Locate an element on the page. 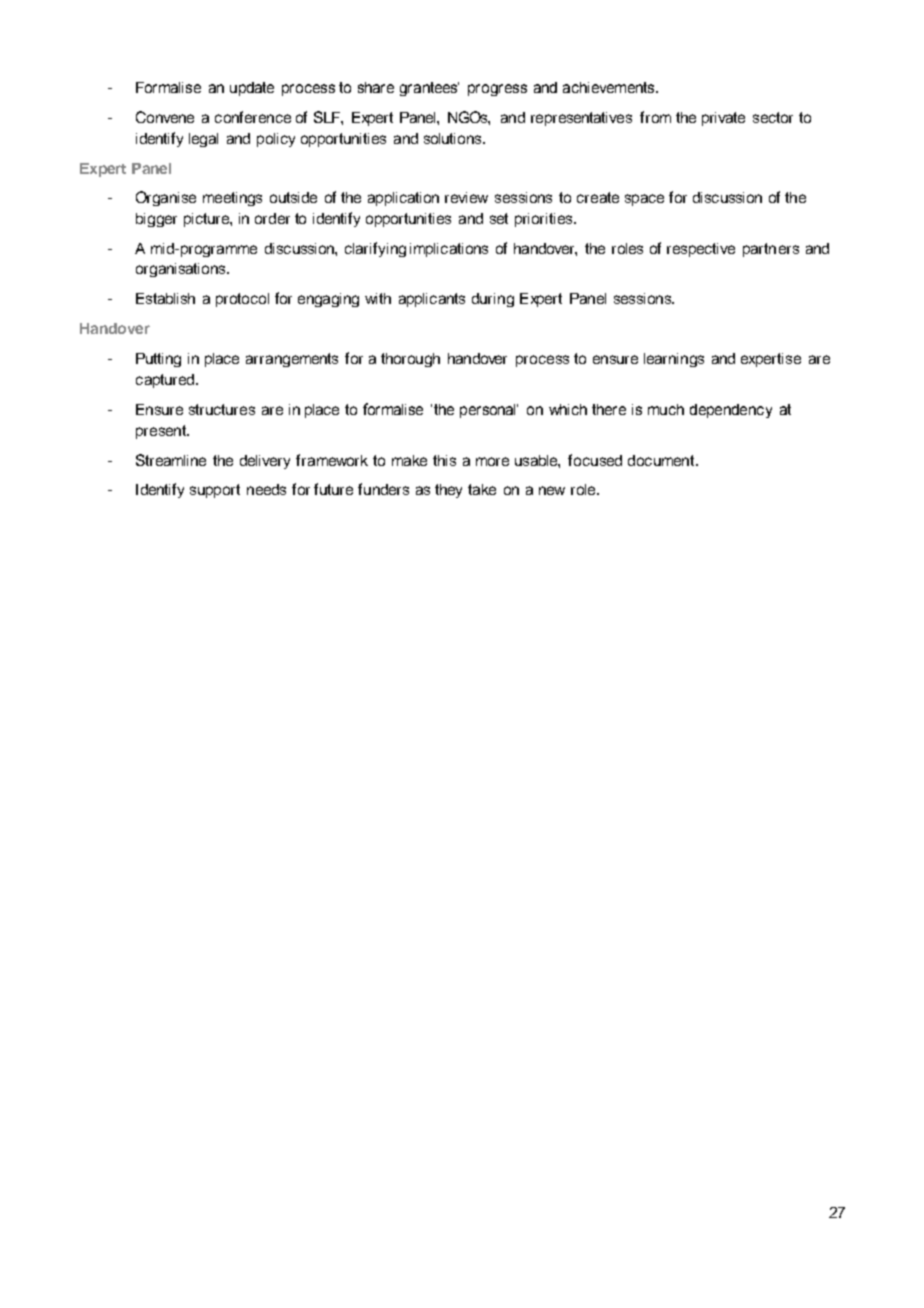  take is located at coordinates (482, 489).
